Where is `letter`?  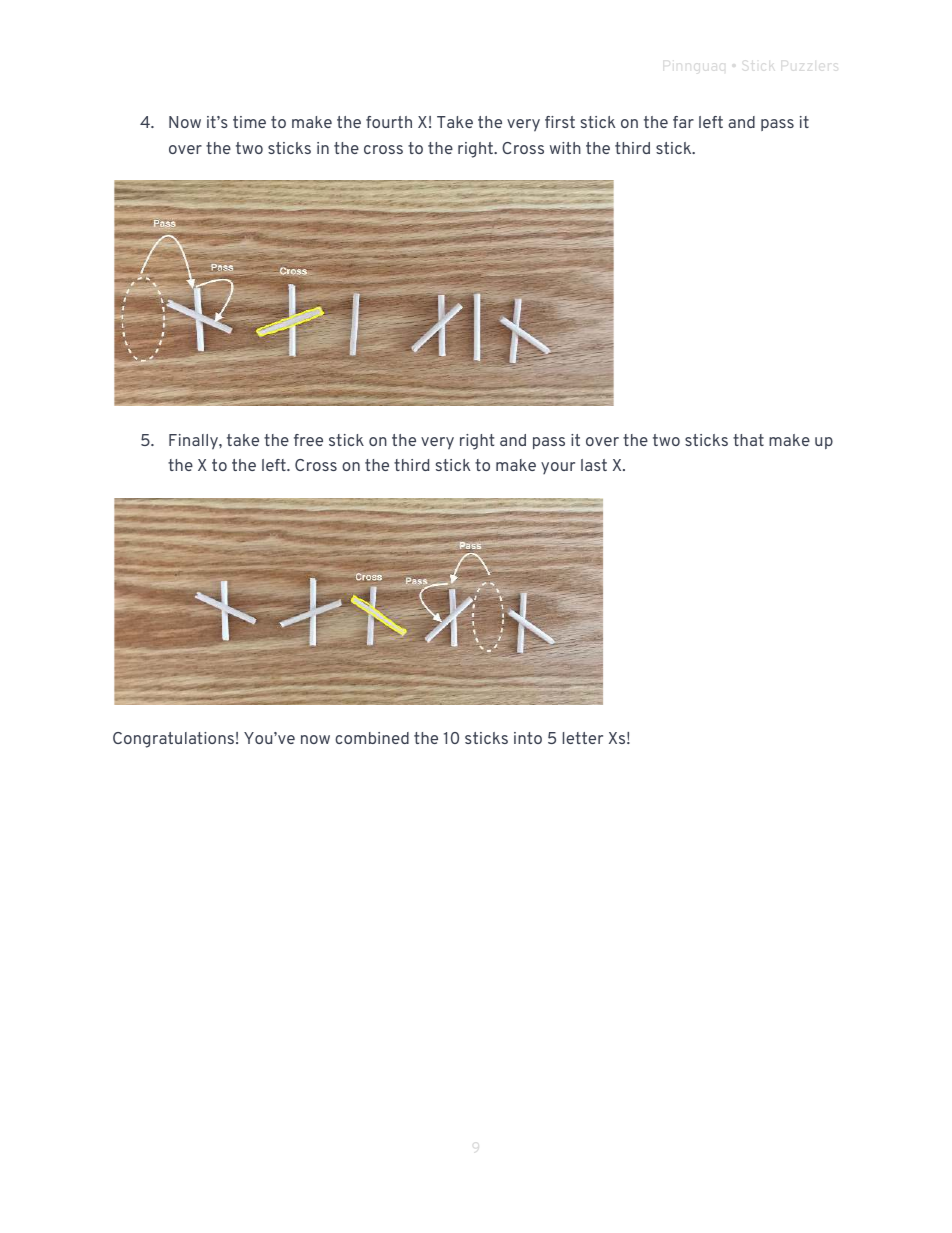
letter is located at coordinates (583, 738).
